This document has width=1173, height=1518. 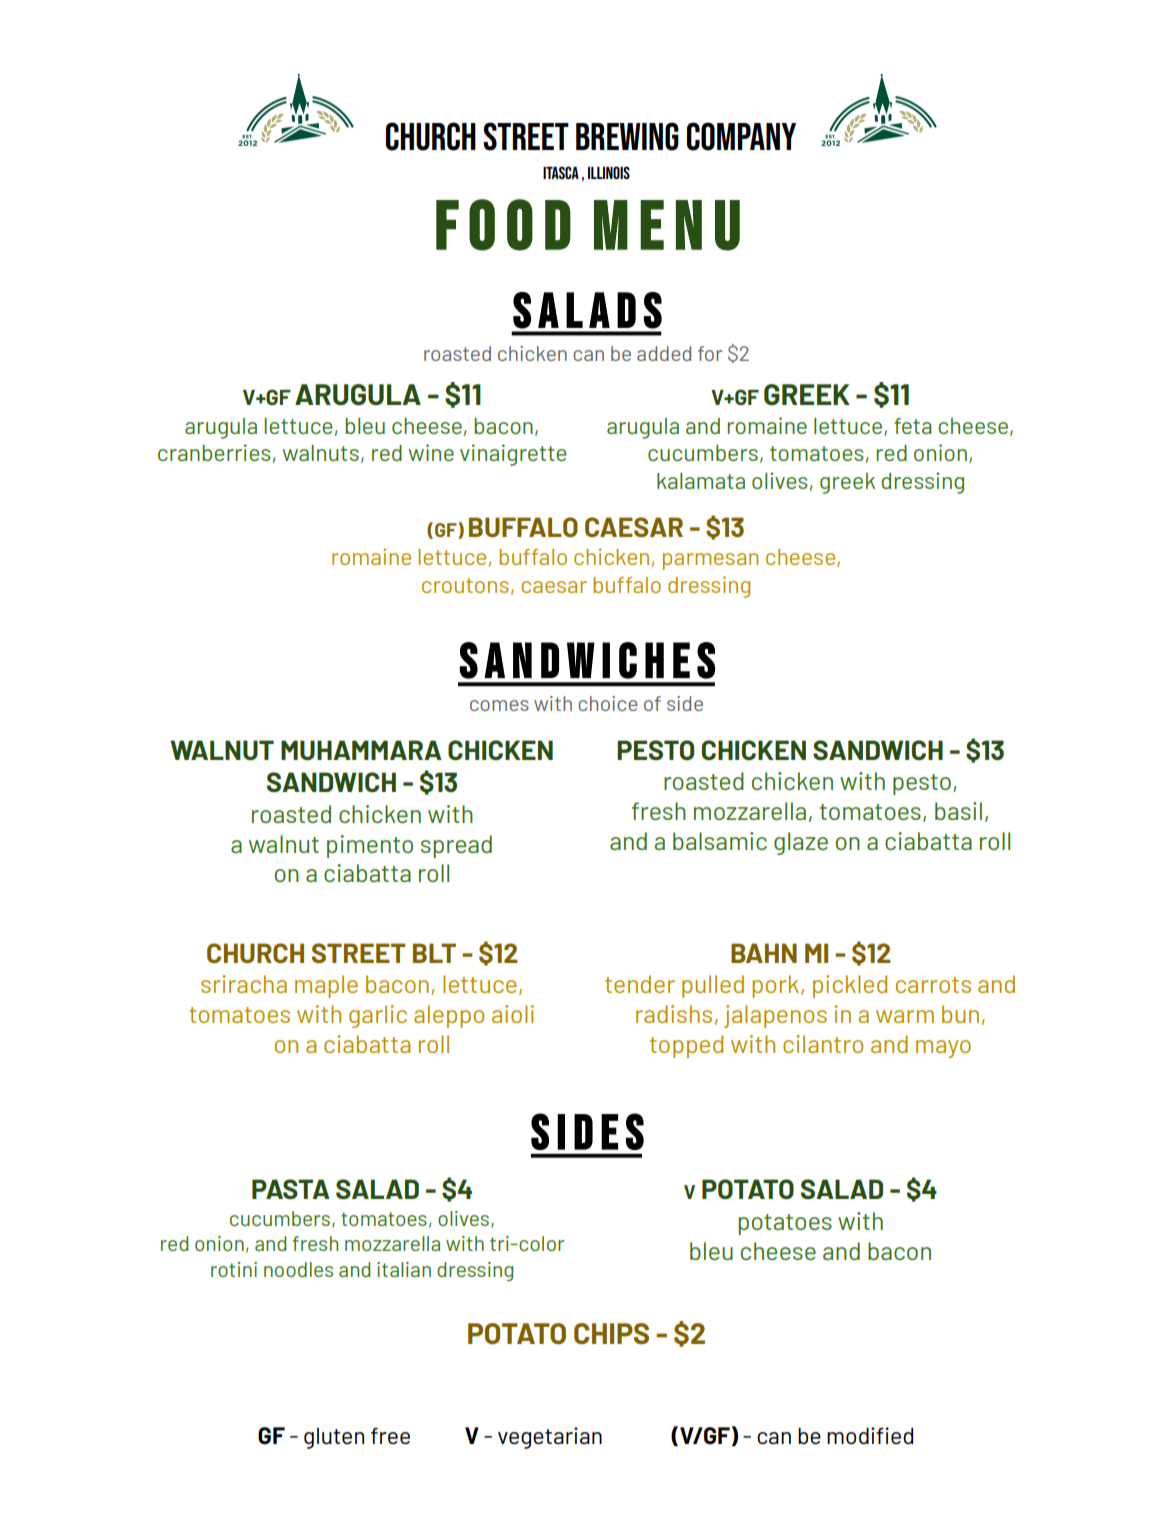 What do you see at coordinates (456, 846) in the document?
I see `spread` at bounding box center [456, 846].
